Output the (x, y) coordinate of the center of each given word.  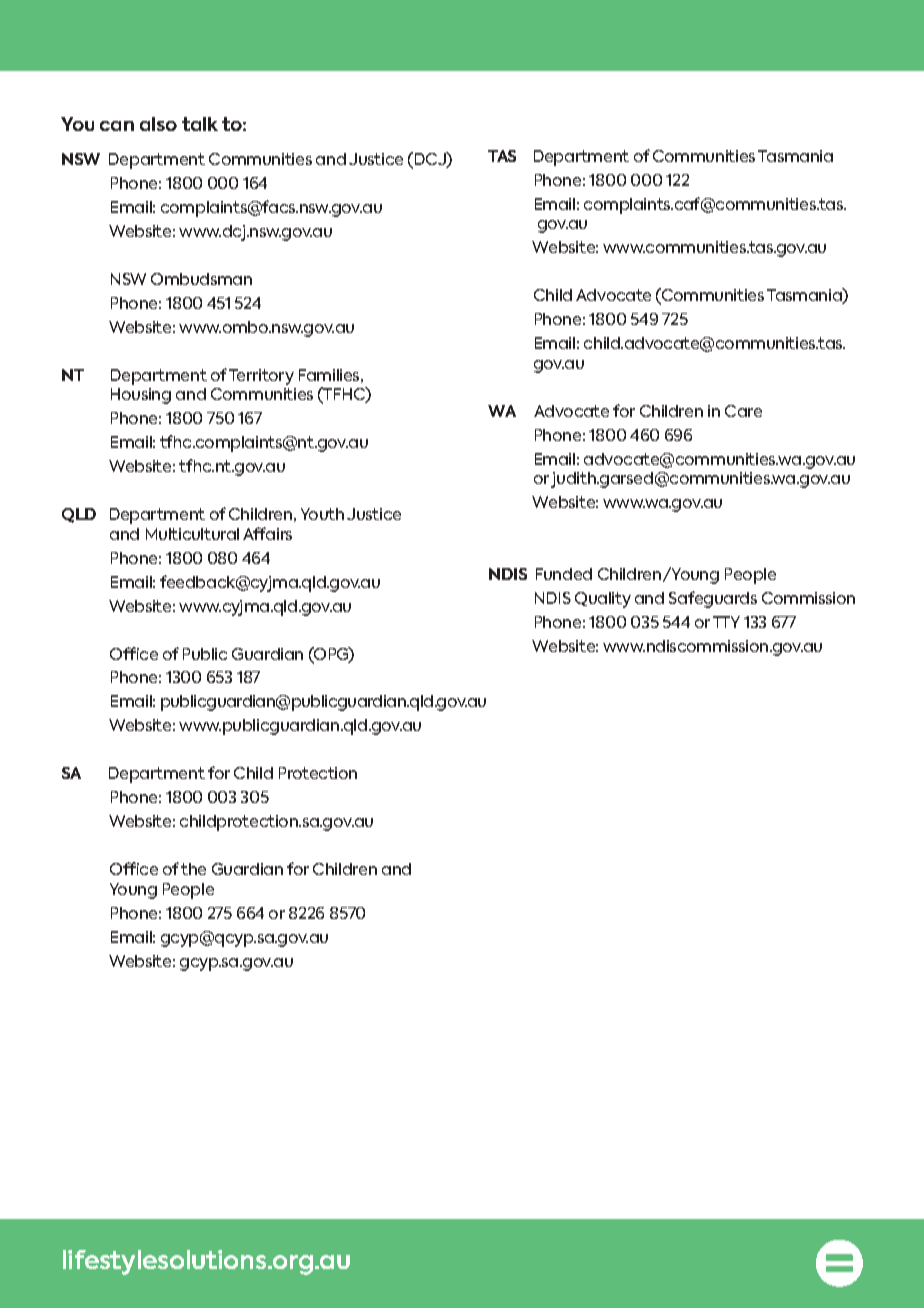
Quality (603, 600)
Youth (322, 514)
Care (743, 411)
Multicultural (192, 534)
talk (200, 124)
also (158, 124)
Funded (564, 574)
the (193, 869)
